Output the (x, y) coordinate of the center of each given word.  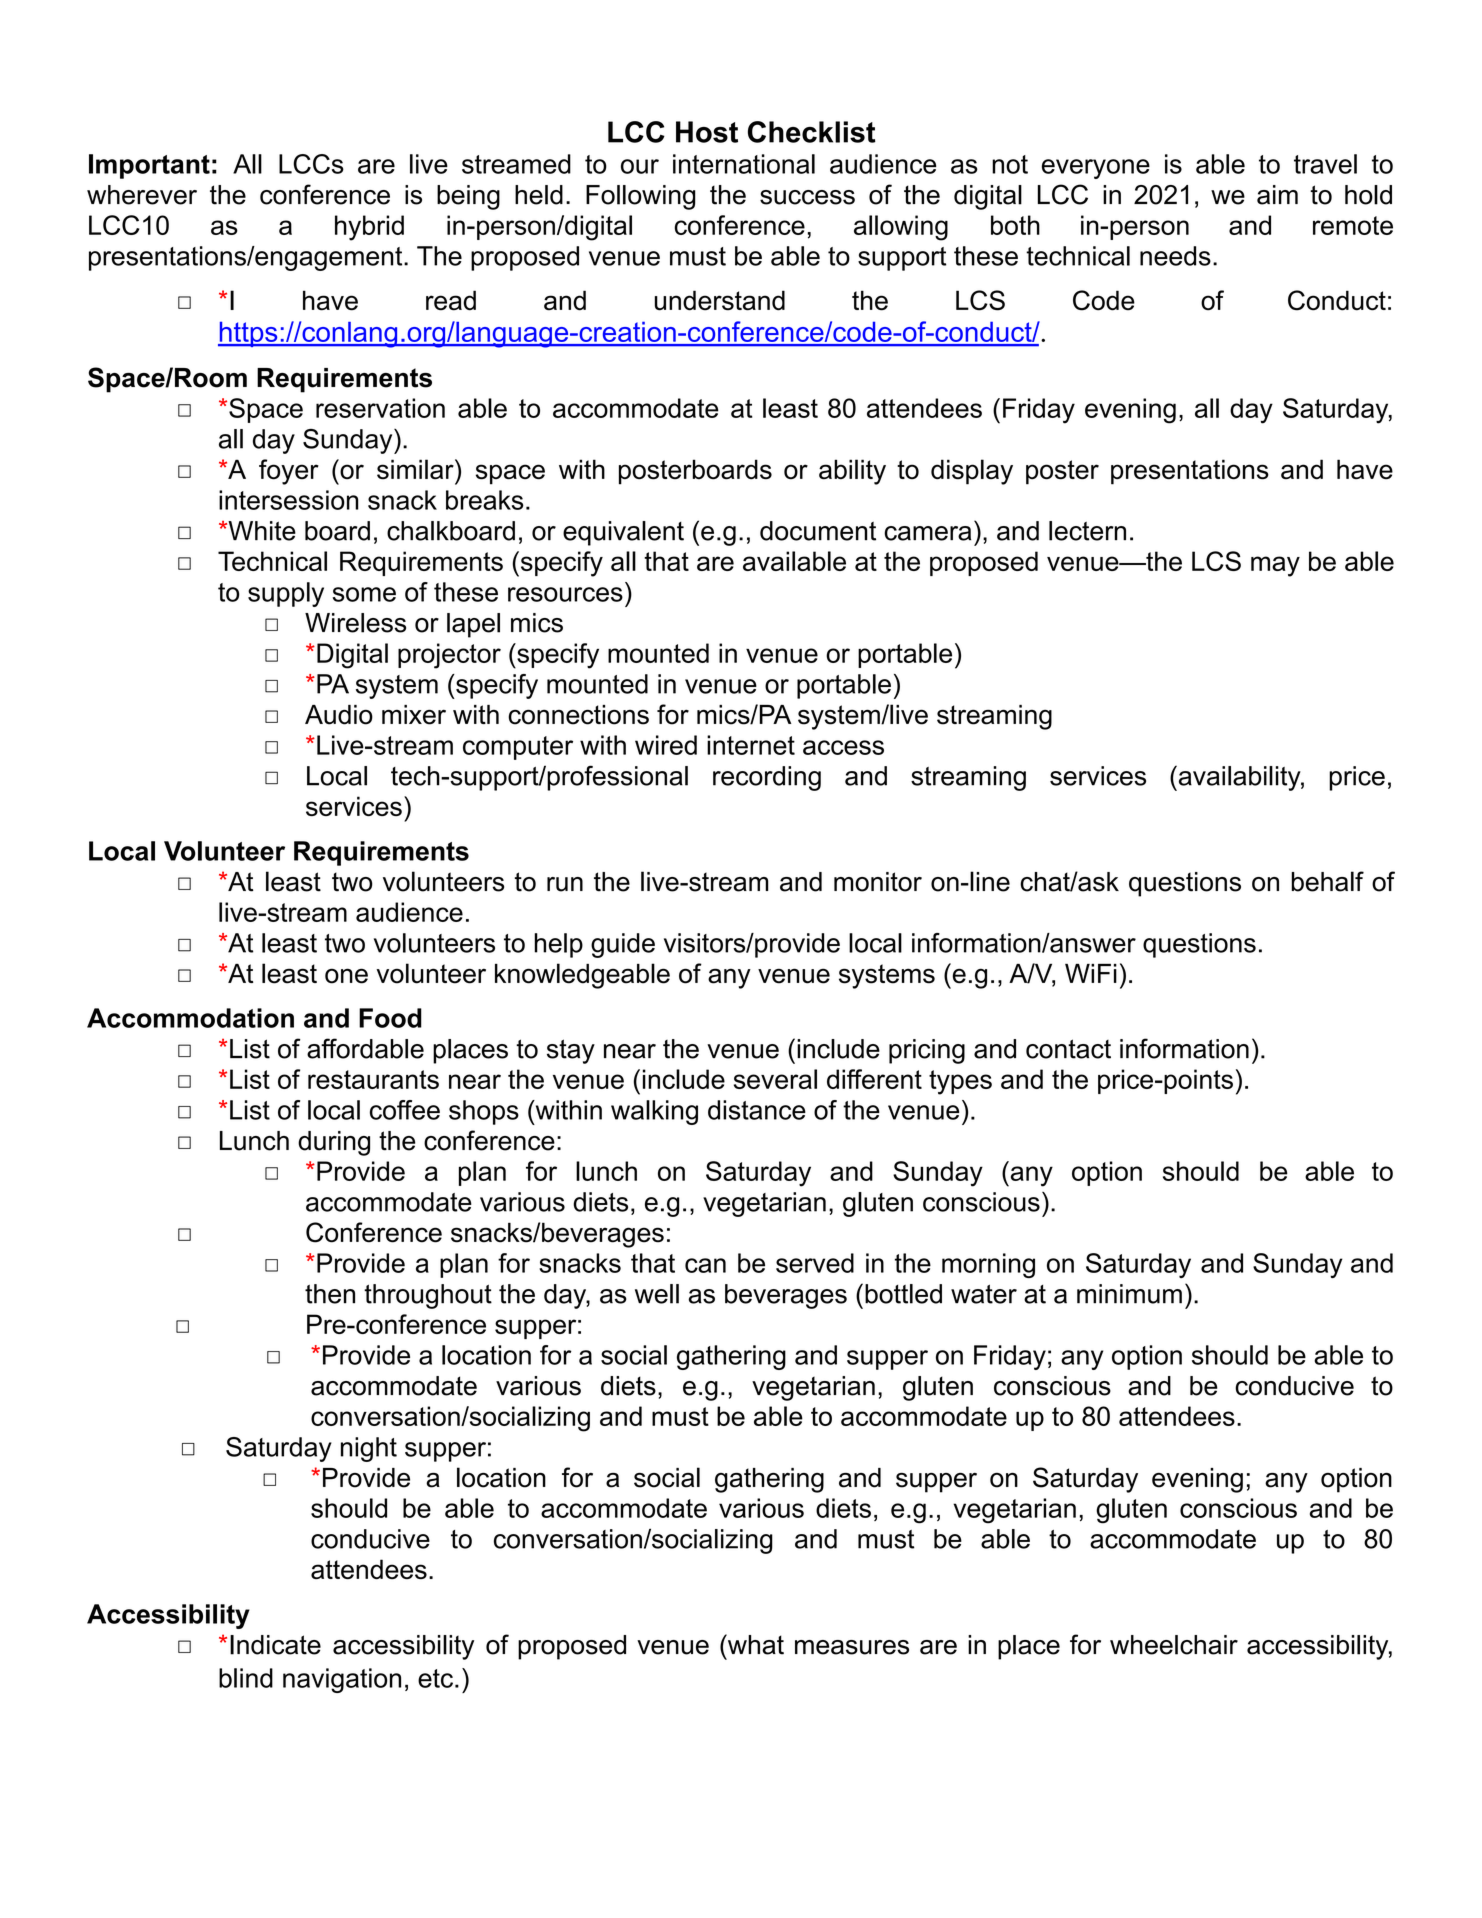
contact (1068, 1049)
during (334, 1143)
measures (852, 1647)
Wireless (355, 623)
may (1275, 566)
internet (751, 745)
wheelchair (1174, 1645)
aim (1277, 195)
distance (757, 1110)
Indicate (275, 1645)
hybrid (369, 228)
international (744, 164)
